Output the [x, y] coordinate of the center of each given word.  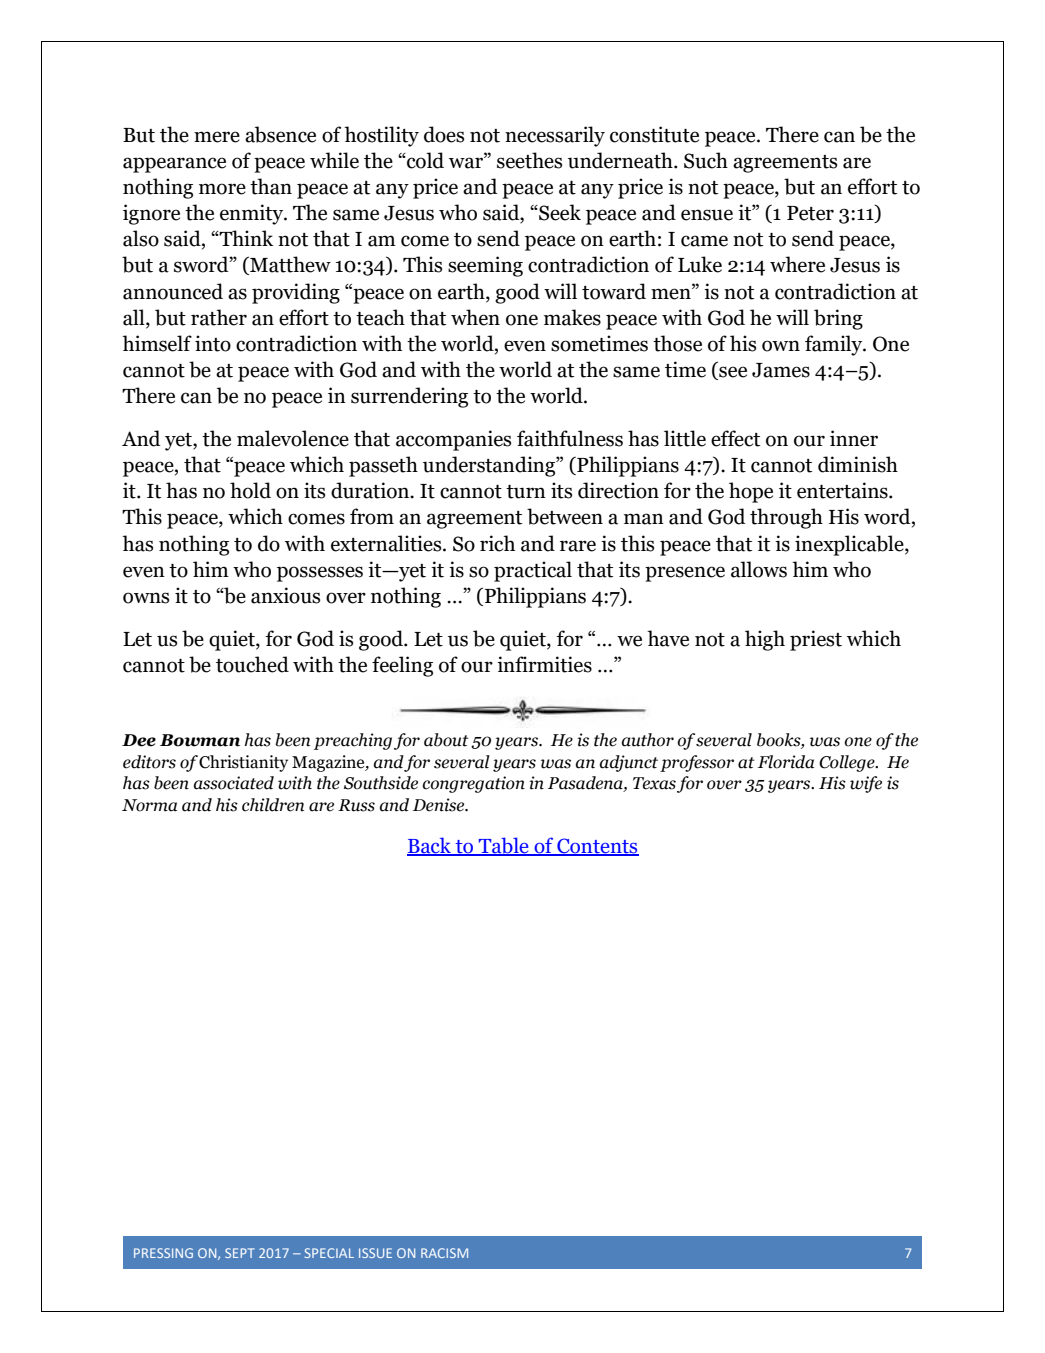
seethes [529, 160]
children [273, 805]
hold [250, 490]
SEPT [240, 1253]
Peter [810, 213]
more [222, 189]
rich [497, 543]
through [786, 518]
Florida [786, 762]
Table [504, 846]
